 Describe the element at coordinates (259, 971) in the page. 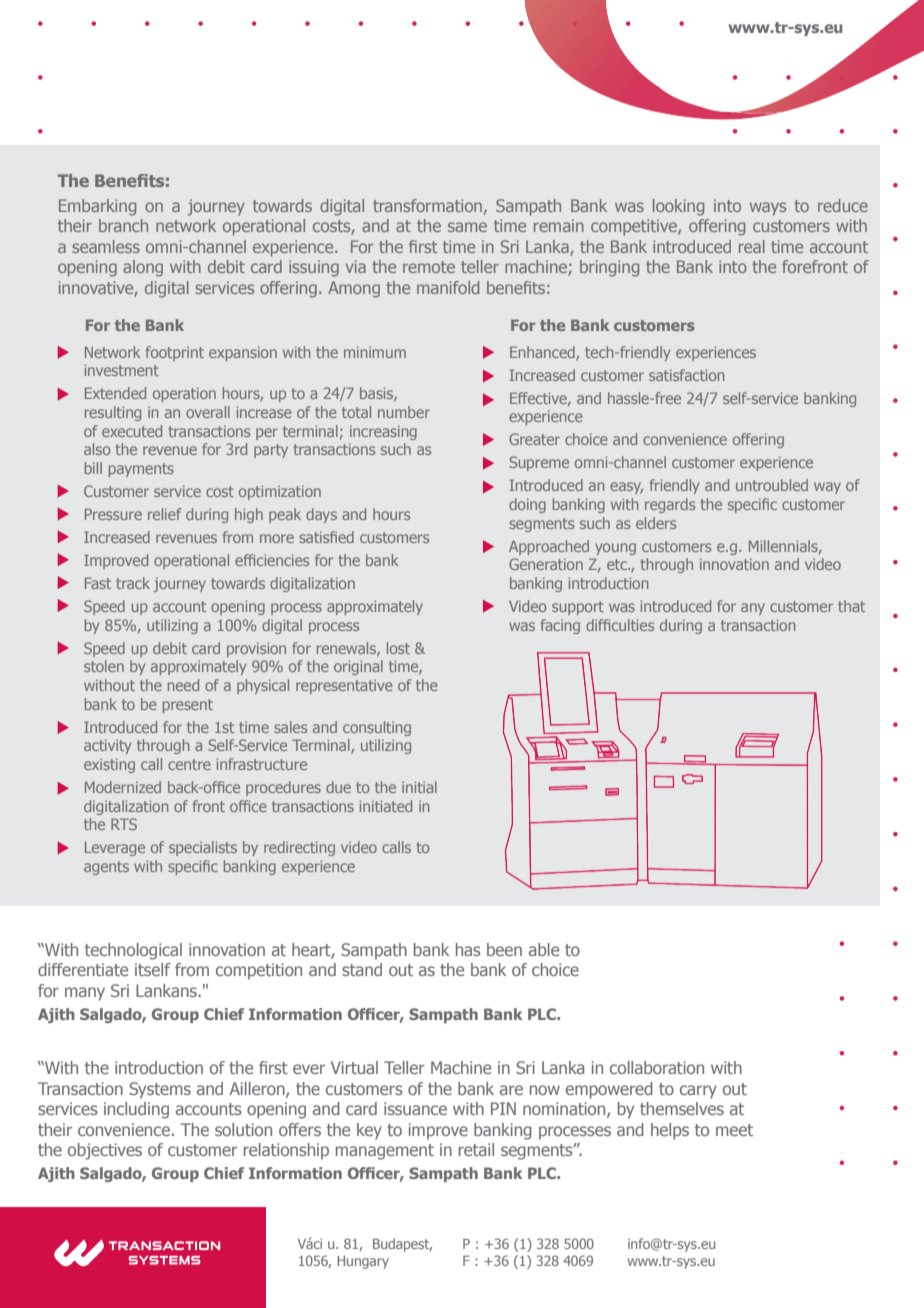

I see `competition` at that location.
